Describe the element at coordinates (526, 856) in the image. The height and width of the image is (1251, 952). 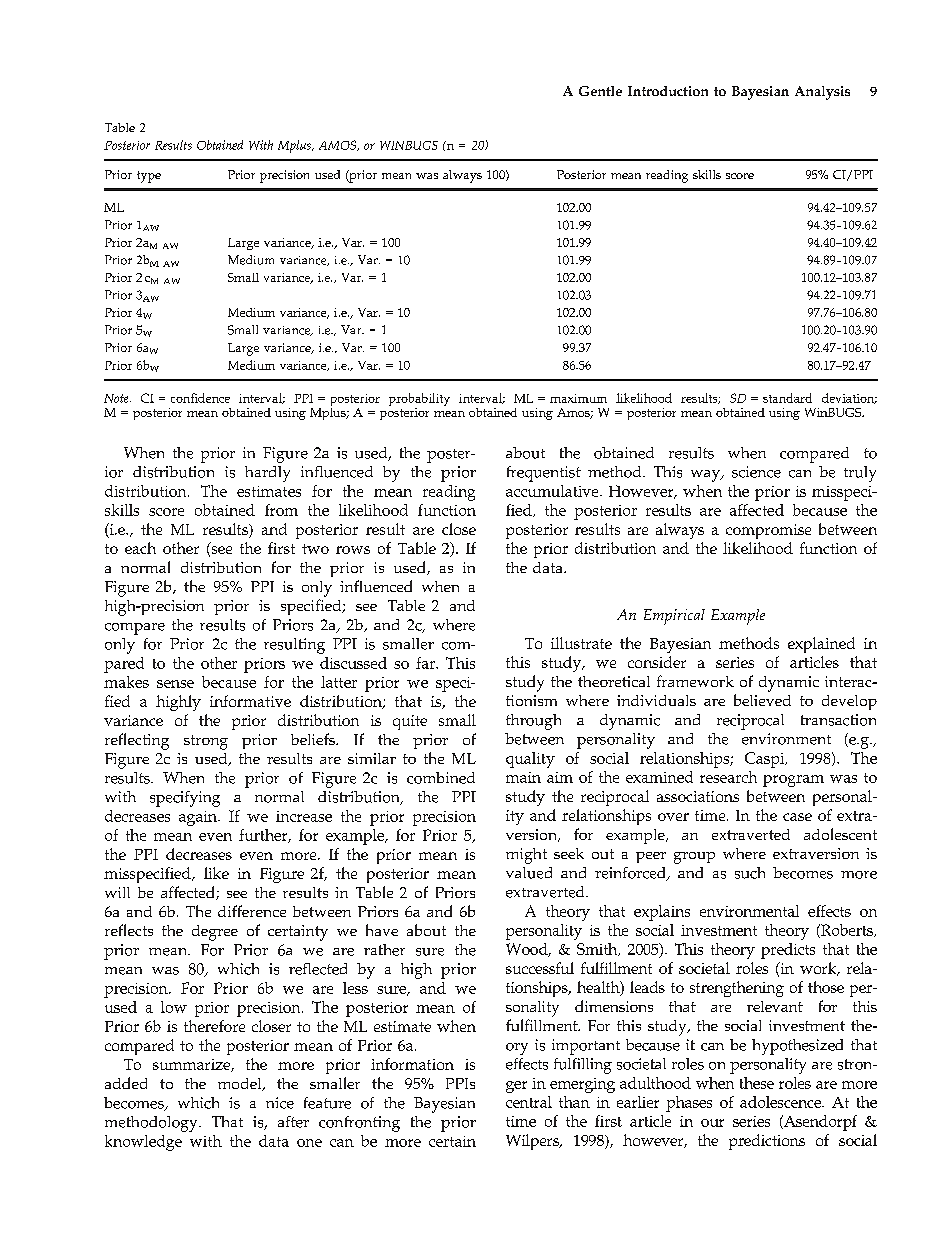
I see `might` at that location.
